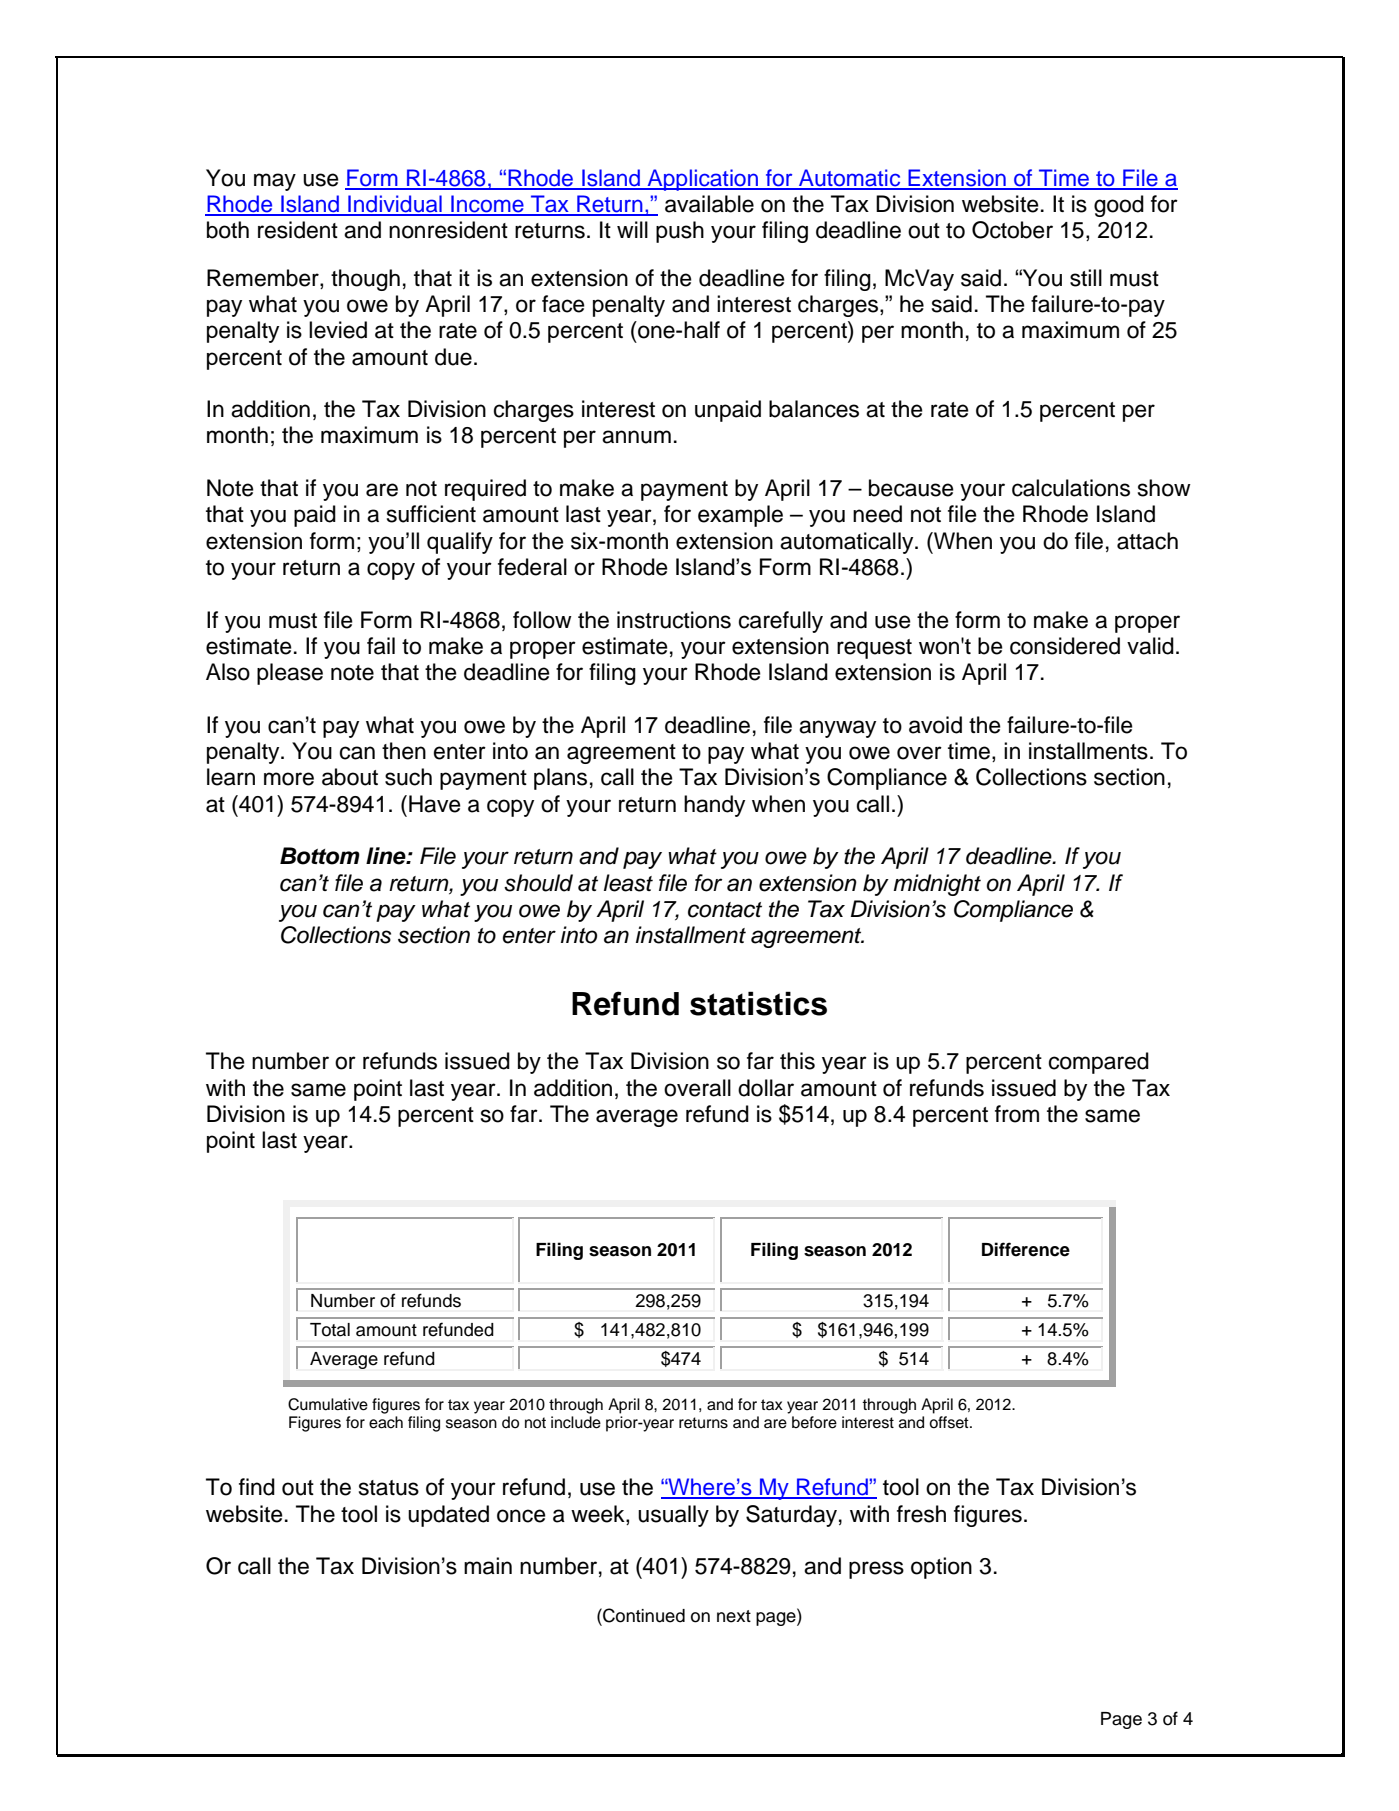  What do you see at coordinates (330, 1330) in the document?
I see `Total` at bounding box center [330, 1330].
